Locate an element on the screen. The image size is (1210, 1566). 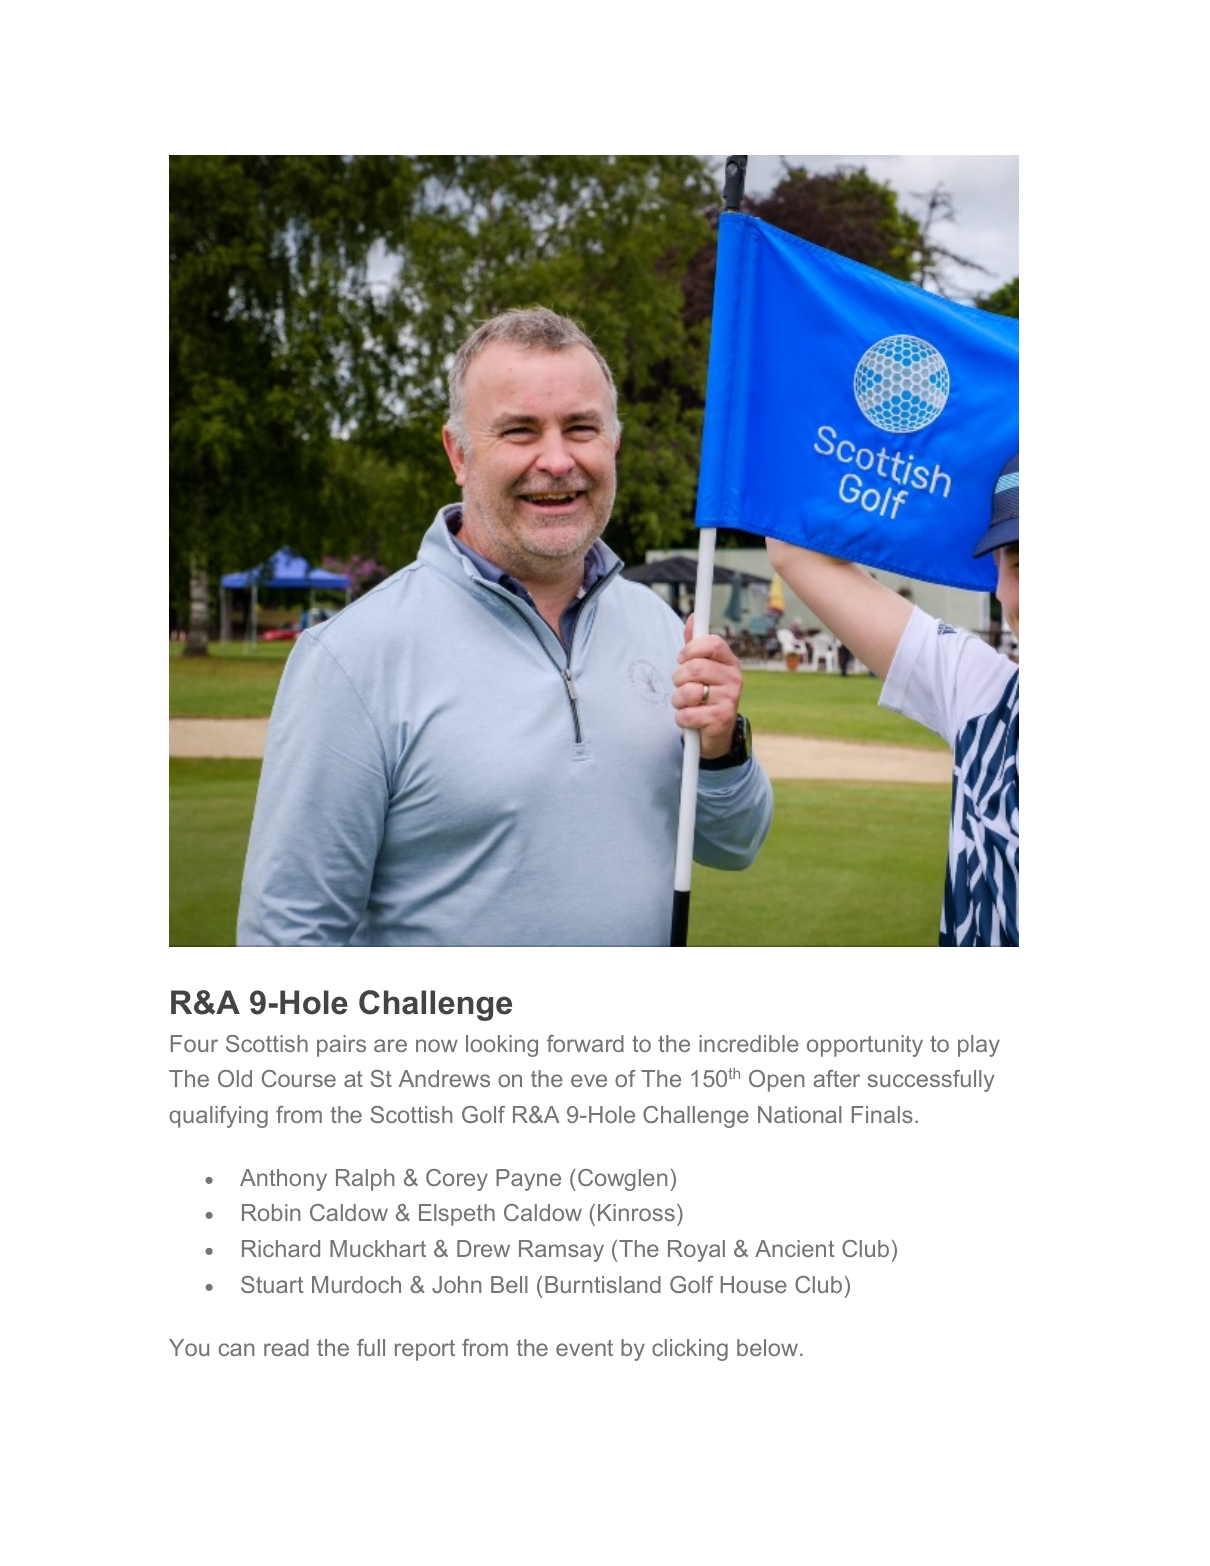
read is located at coordinates (286, 1347).
